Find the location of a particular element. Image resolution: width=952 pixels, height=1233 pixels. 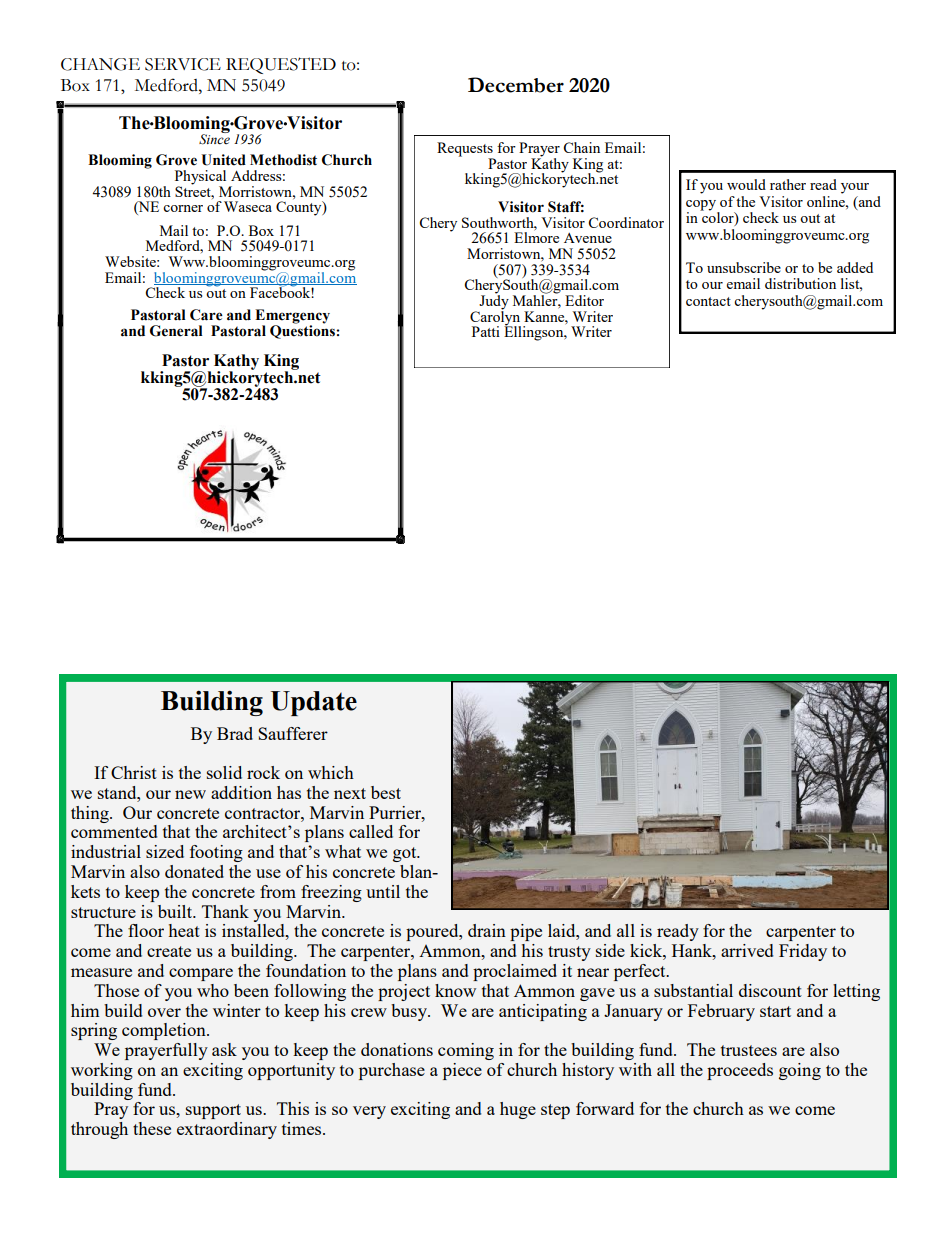

distribution is located at coordinates (800, 283).
